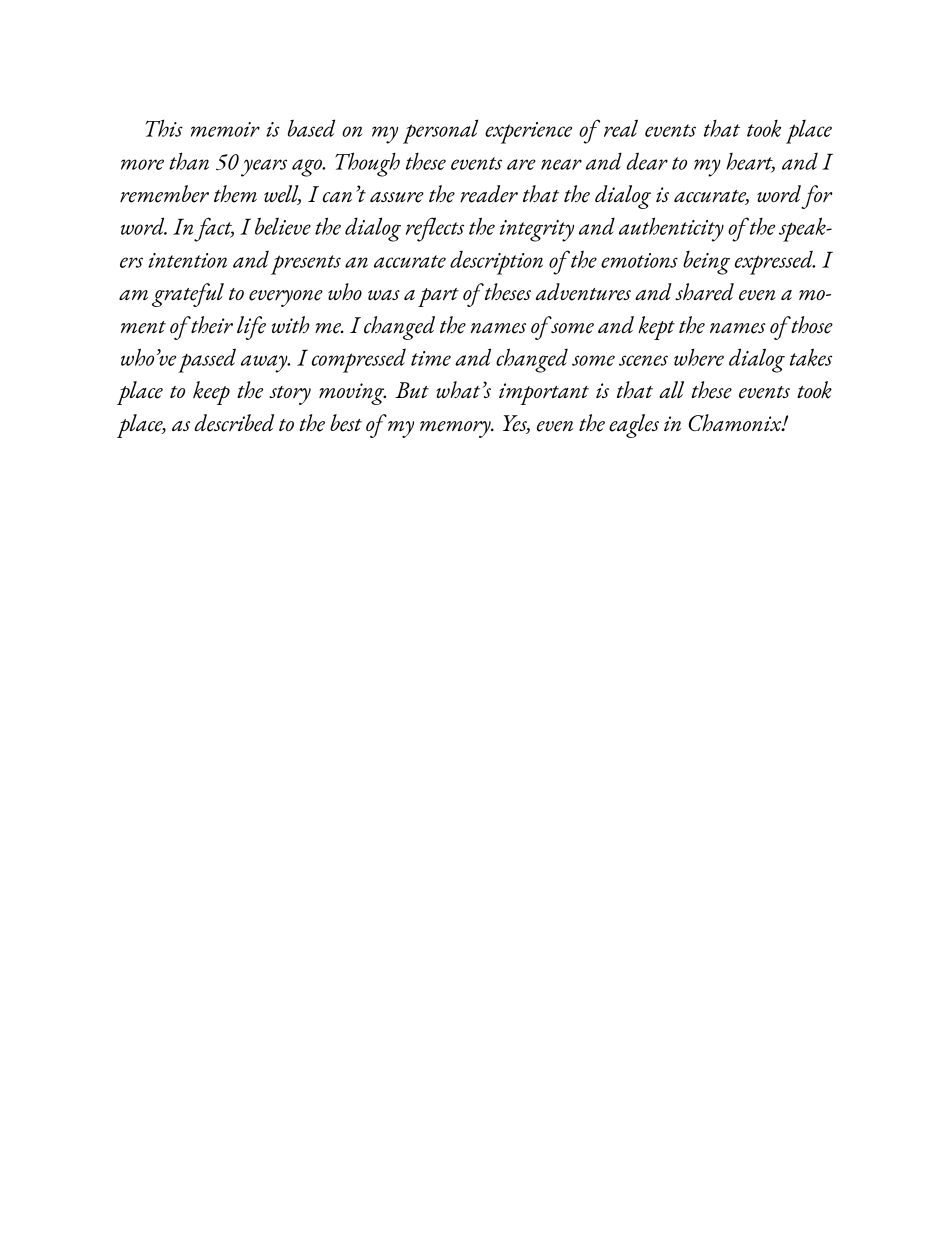 The image size is (952, 1233). I want to click on grateful, so click(188, 295).
